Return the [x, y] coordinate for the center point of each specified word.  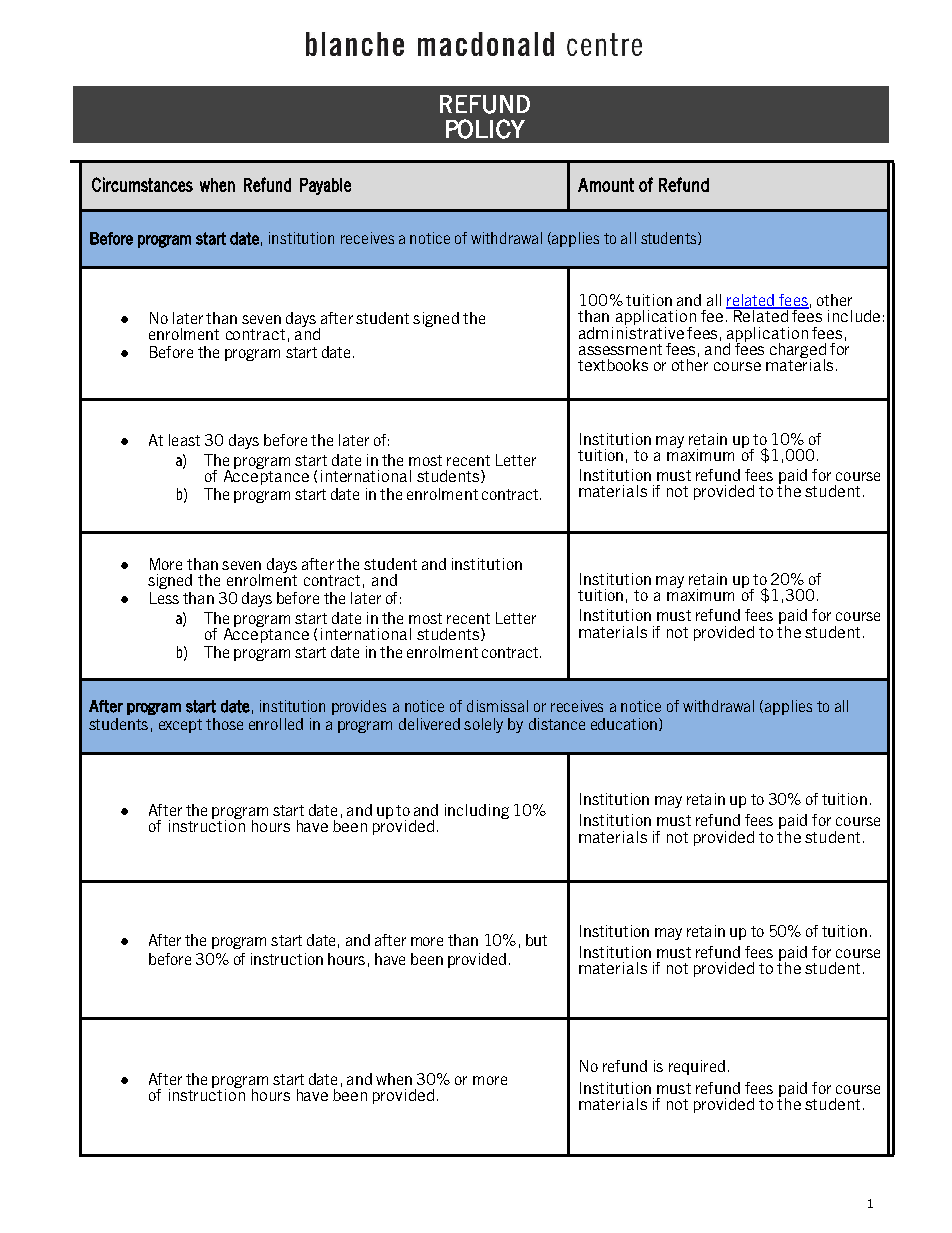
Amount [606, 185]
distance [557, 724]
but [536, 940]
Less [164, 598]
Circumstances [142, 184]
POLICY [485, 129]
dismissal [497, 706]
